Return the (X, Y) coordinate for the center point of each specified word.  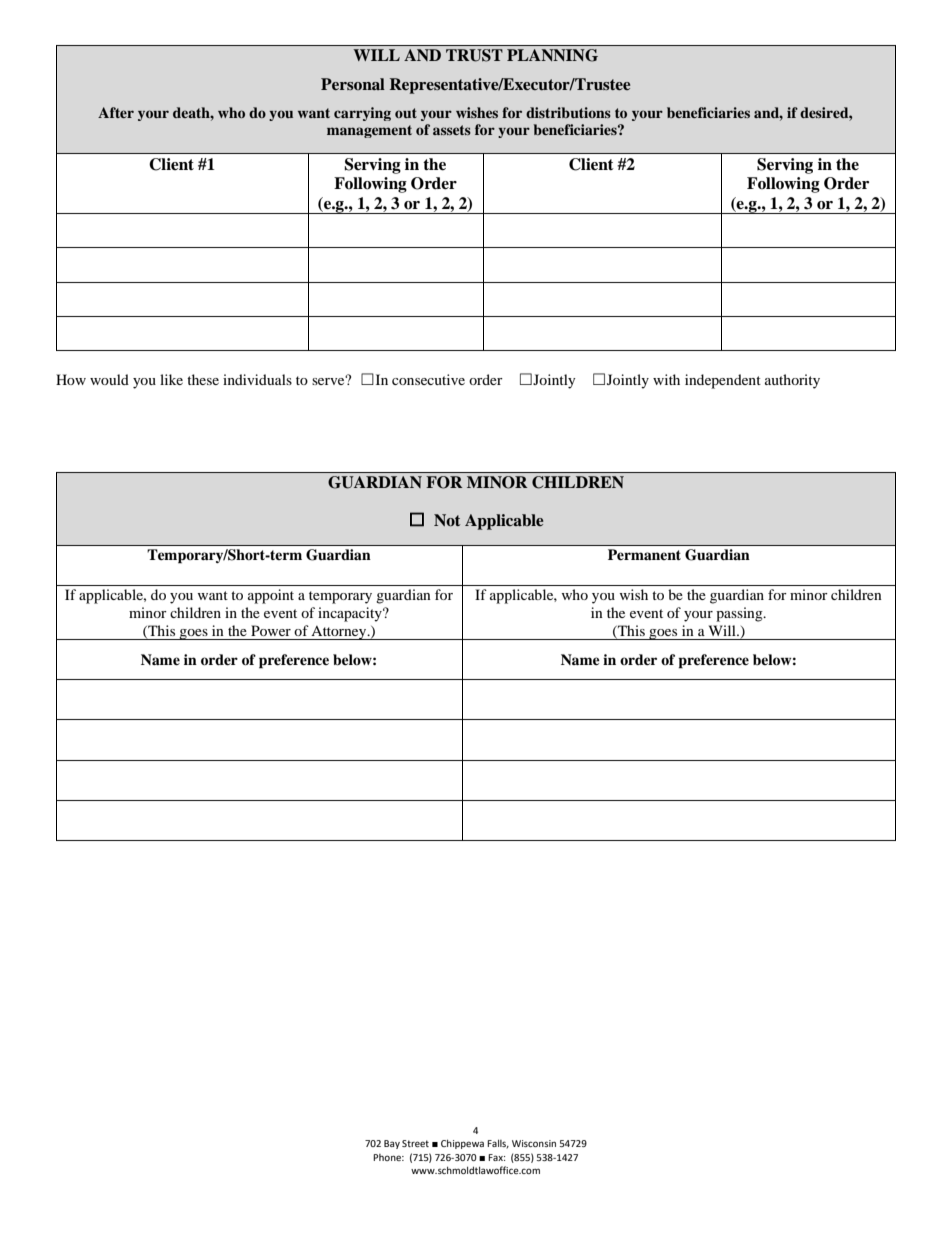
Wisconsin (534, 1143)
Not (447, 520)
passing (740, 614)
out (406, 113)
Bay (392, 1144)
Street (415, 1143)
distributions (568, 112)
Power (271, 630)
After (116, 112)
